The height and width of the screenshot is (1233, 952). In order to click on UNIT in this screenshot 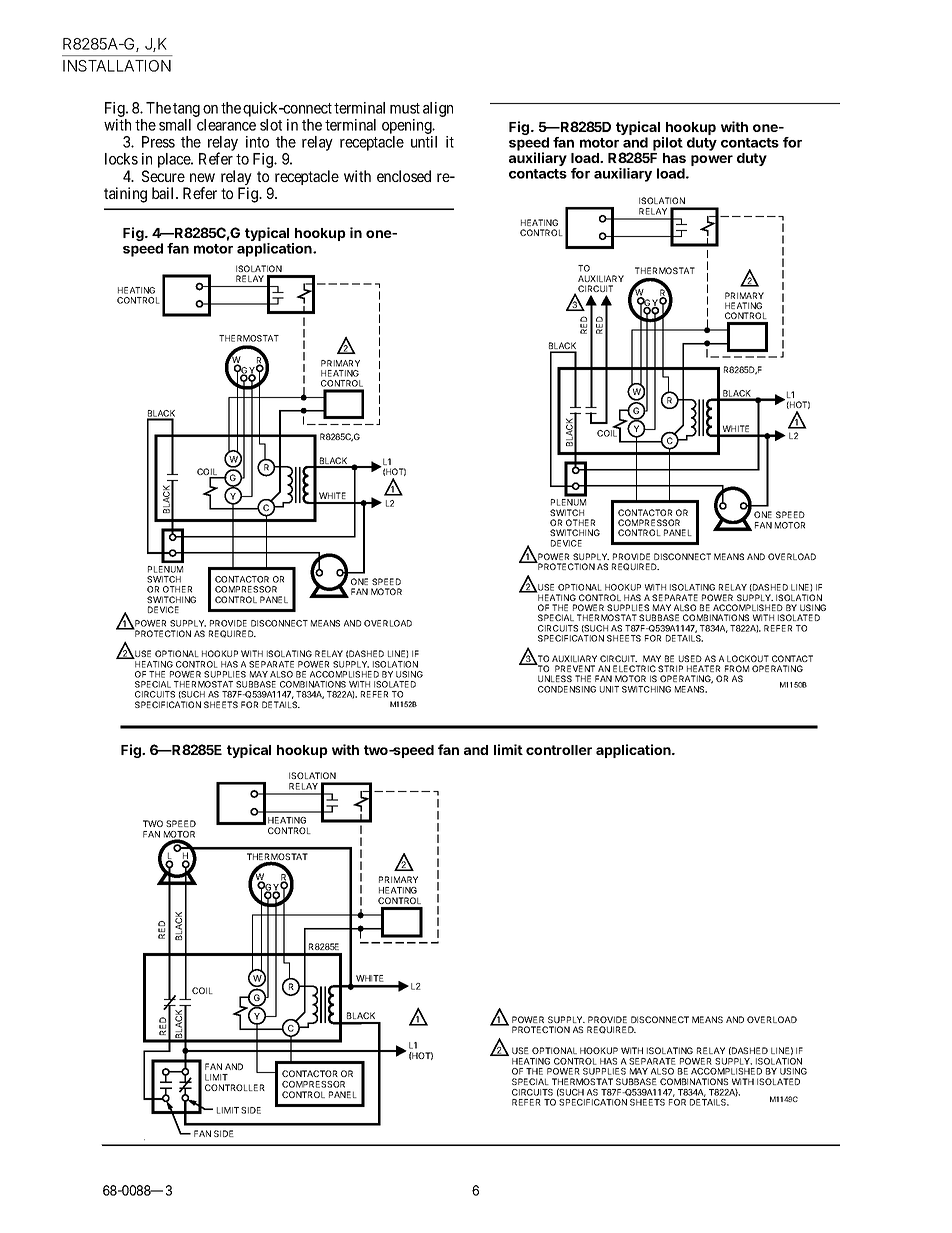, I will do `click(609, 689)`.
